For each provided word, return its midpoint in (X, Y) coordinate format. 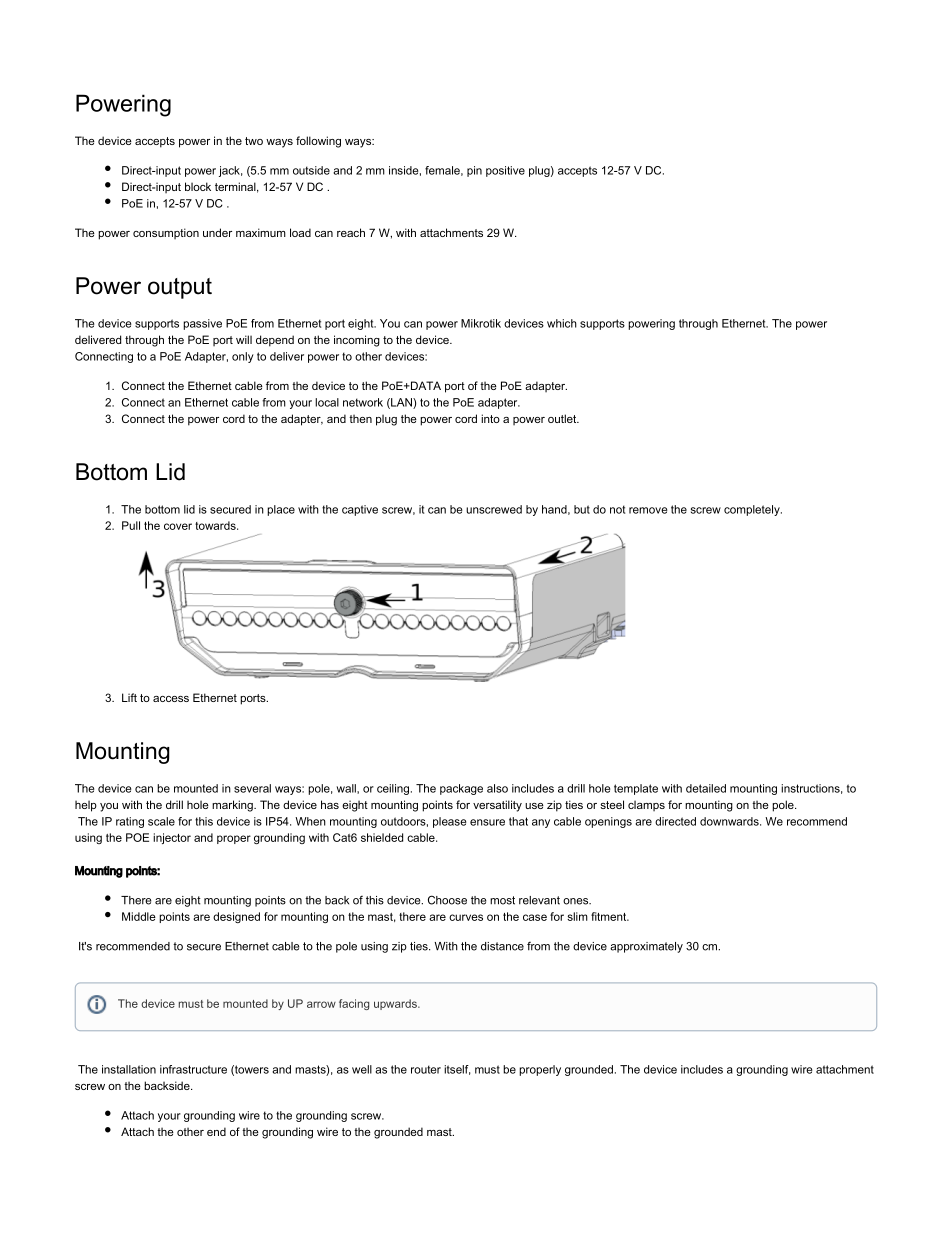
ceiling (393, 789)
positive (505, 171)
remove (648, 510)
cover (178, 526)
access (171, 699)
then (360, 418)
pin (474, 171)
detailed (706, 788)
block (198, 186)
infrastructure (193, 1069)
